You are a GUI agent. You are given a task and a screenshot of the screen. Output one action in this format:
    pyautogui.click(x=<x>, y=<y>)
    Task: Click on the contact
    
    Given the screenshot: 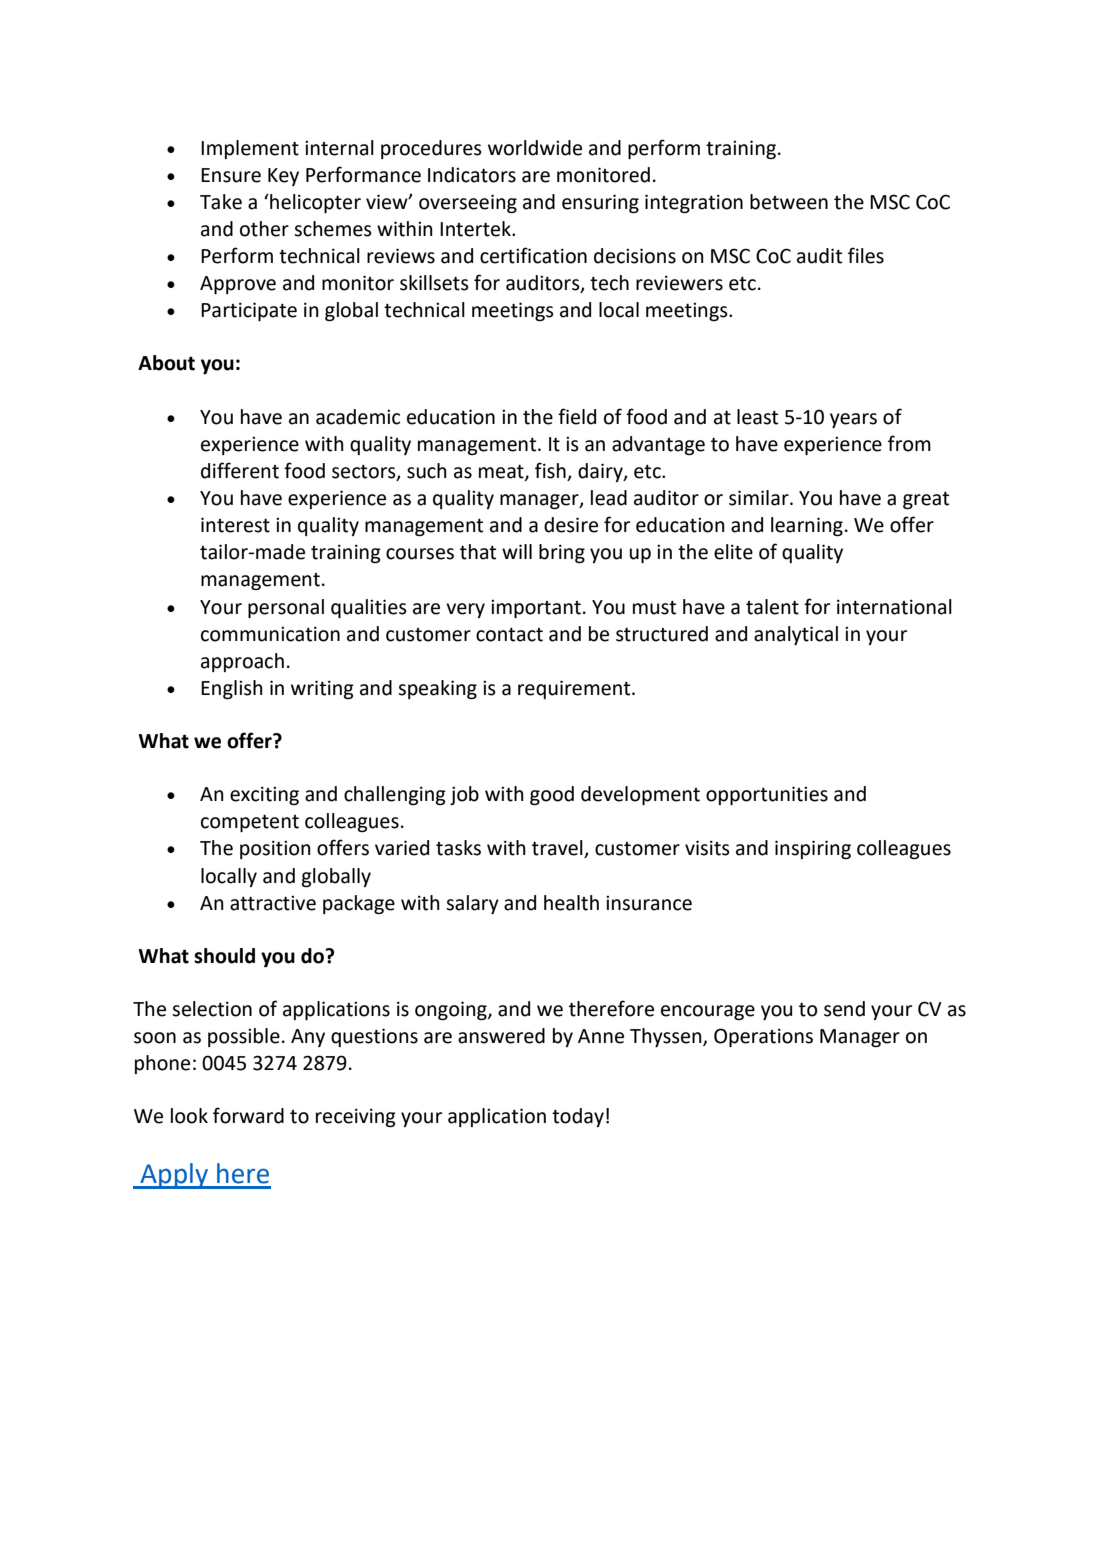 What is the action you would take?
    pyautogui.click(x=509, y=635)
